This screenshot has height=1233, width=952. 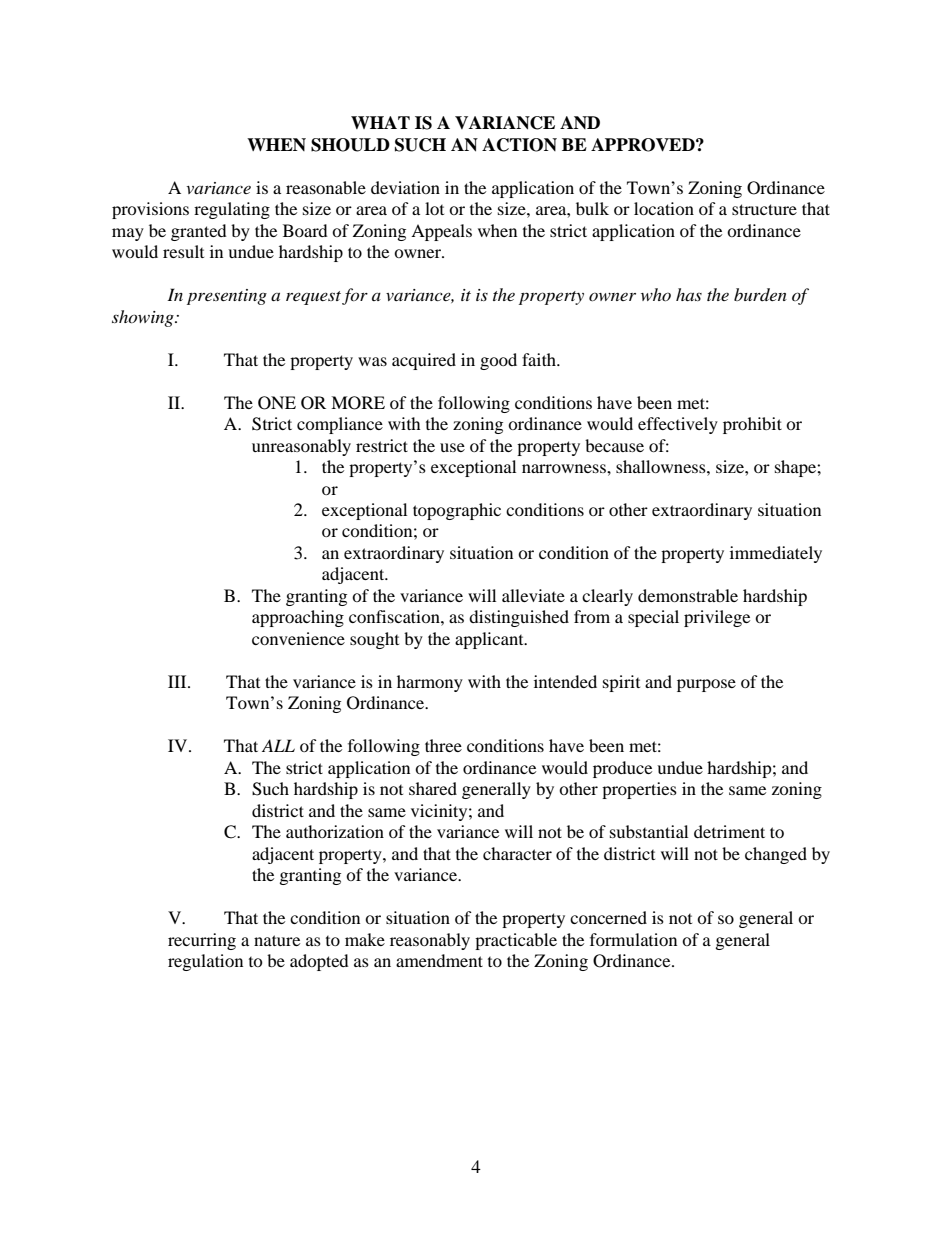 What do you see at coordinates (202, 941) in the screenshot?
I see `recurring` at bounding box center [202, 941].
